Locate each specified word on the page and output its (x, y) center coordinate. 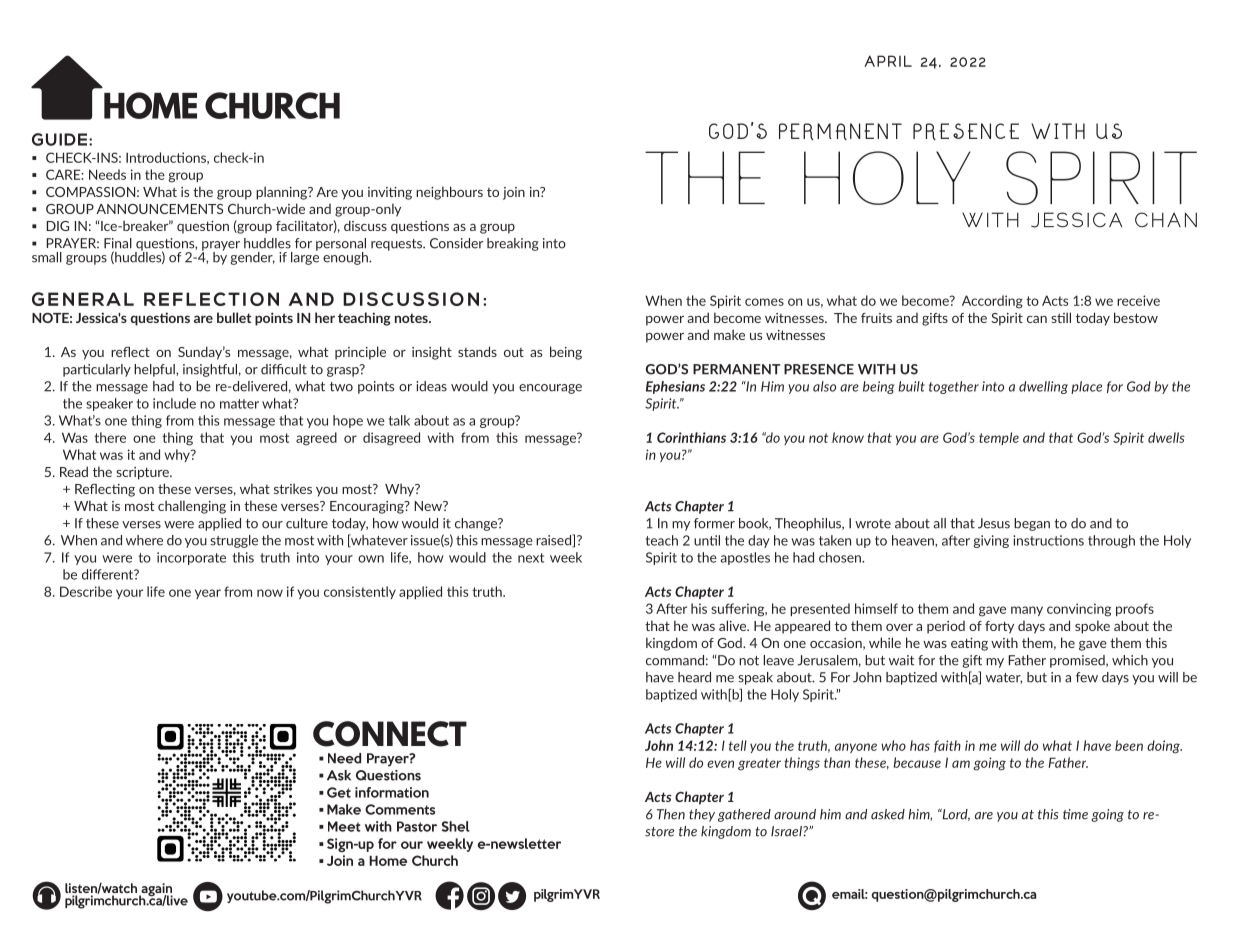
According (992, 302)
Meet (344, 826)
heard (694, 677)
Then (671, 814)
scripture (143, 473)
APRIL (888, 61)
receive (1138, 300)
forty (999, 627)
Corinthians (691, 437)
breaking (513, 244)
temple (999, 438)
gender (253, 258)
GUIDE (59, 139)
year (208, 594)
